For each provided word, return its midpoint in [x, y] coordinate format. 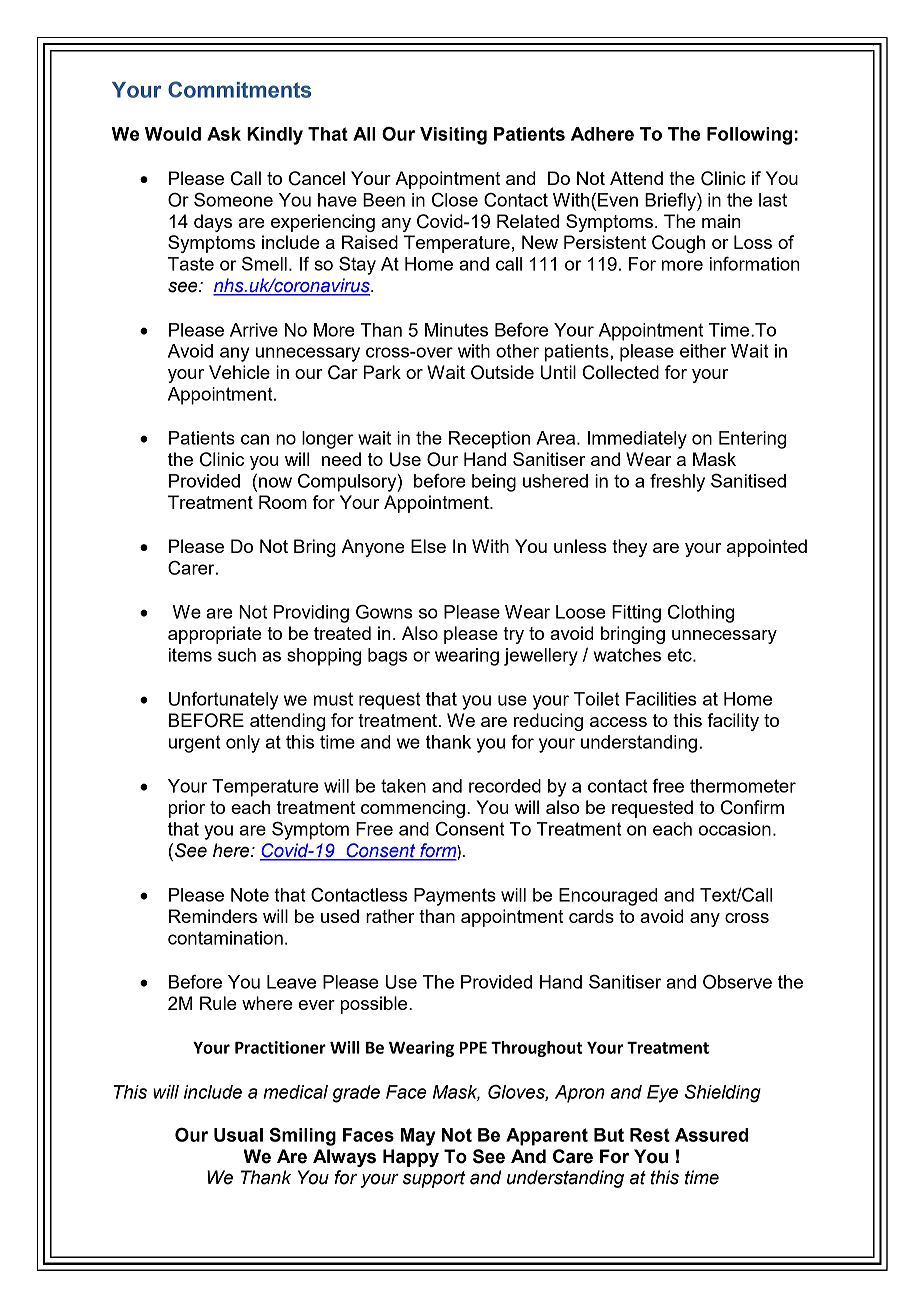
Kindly [275, 136]
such [237, 655]
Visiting [453, 136]
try [513, 635]
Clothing [701, 614]
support [434, 1179]
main [721, 221]
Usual [238, 1135]
